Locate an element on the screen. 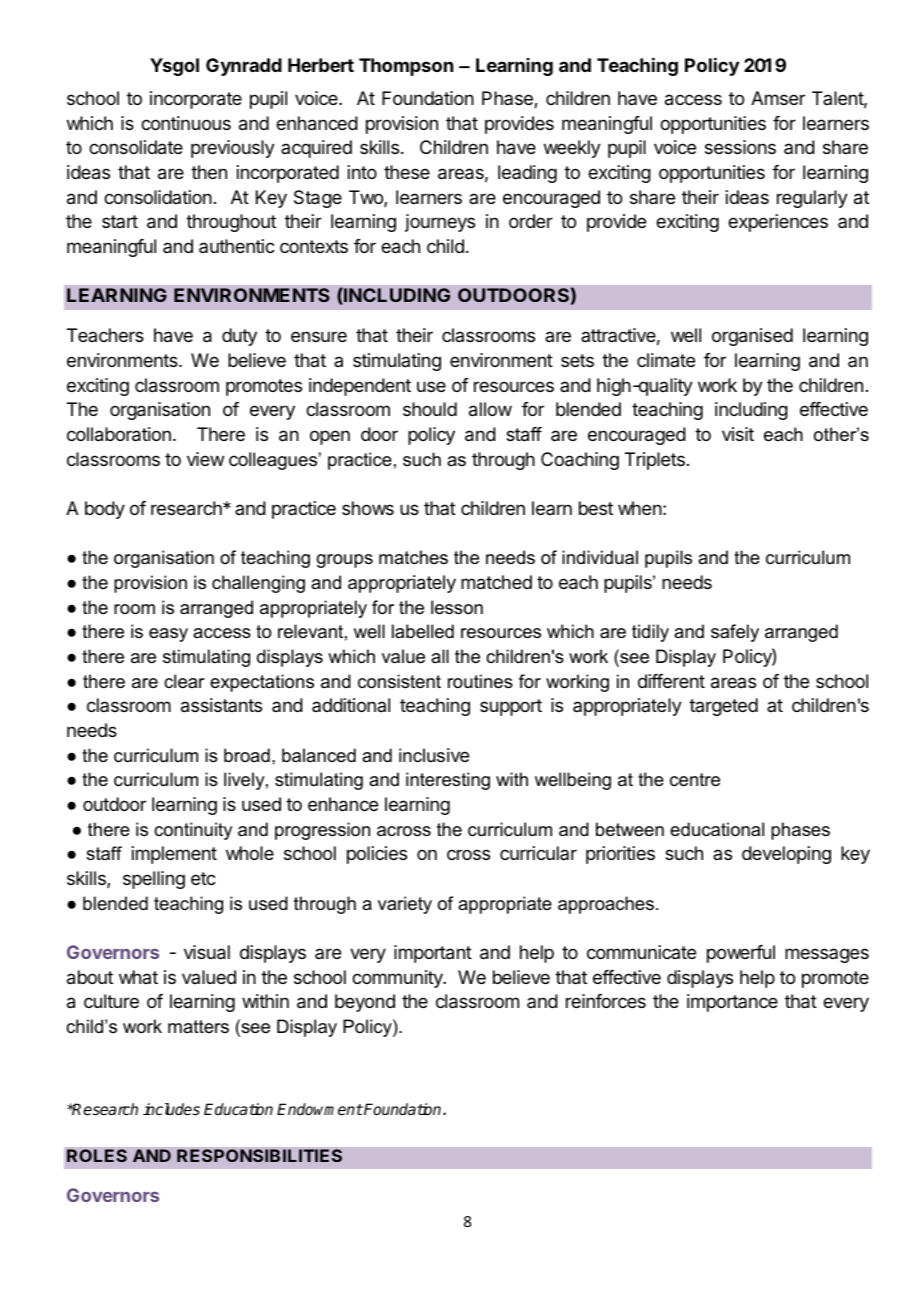 This screenshot has width=924, height=1308. developing is located at coordinates (786, 855).
